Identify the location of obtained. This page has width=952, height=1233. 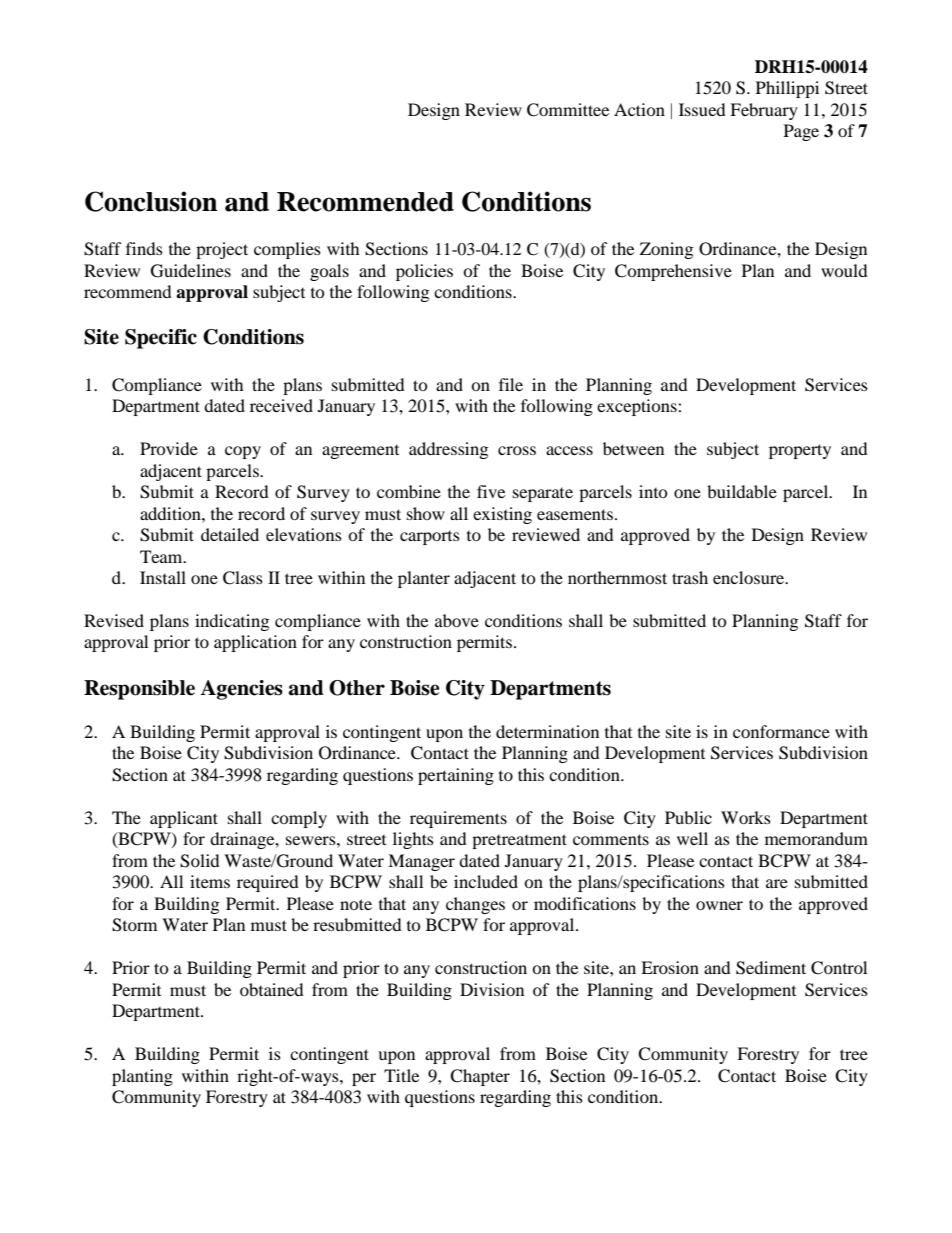
(272, 989).
